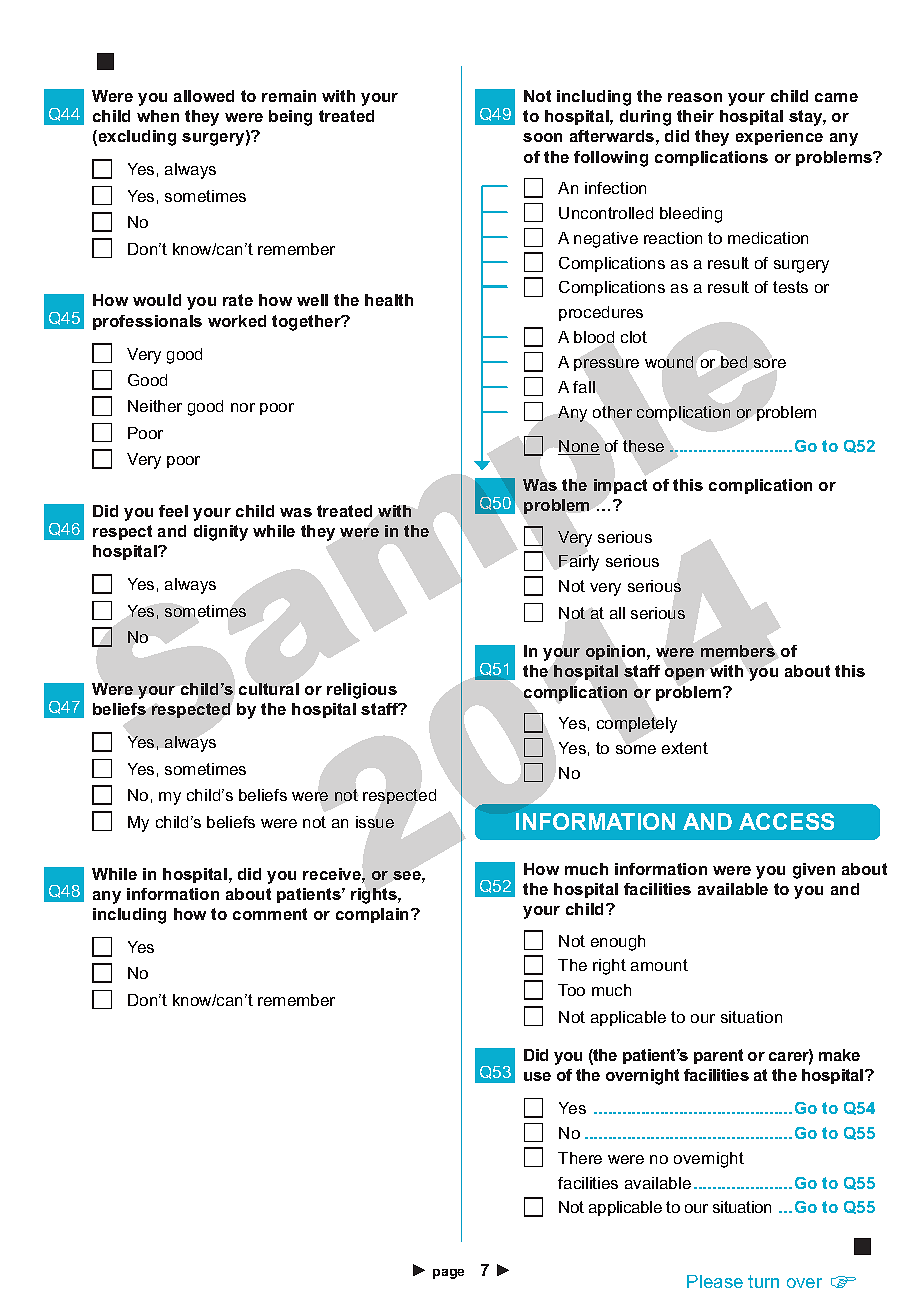  What do you see at coordinates (779, 137) in the screenshot?
I see `experience` at bounding box center [779, 137].
